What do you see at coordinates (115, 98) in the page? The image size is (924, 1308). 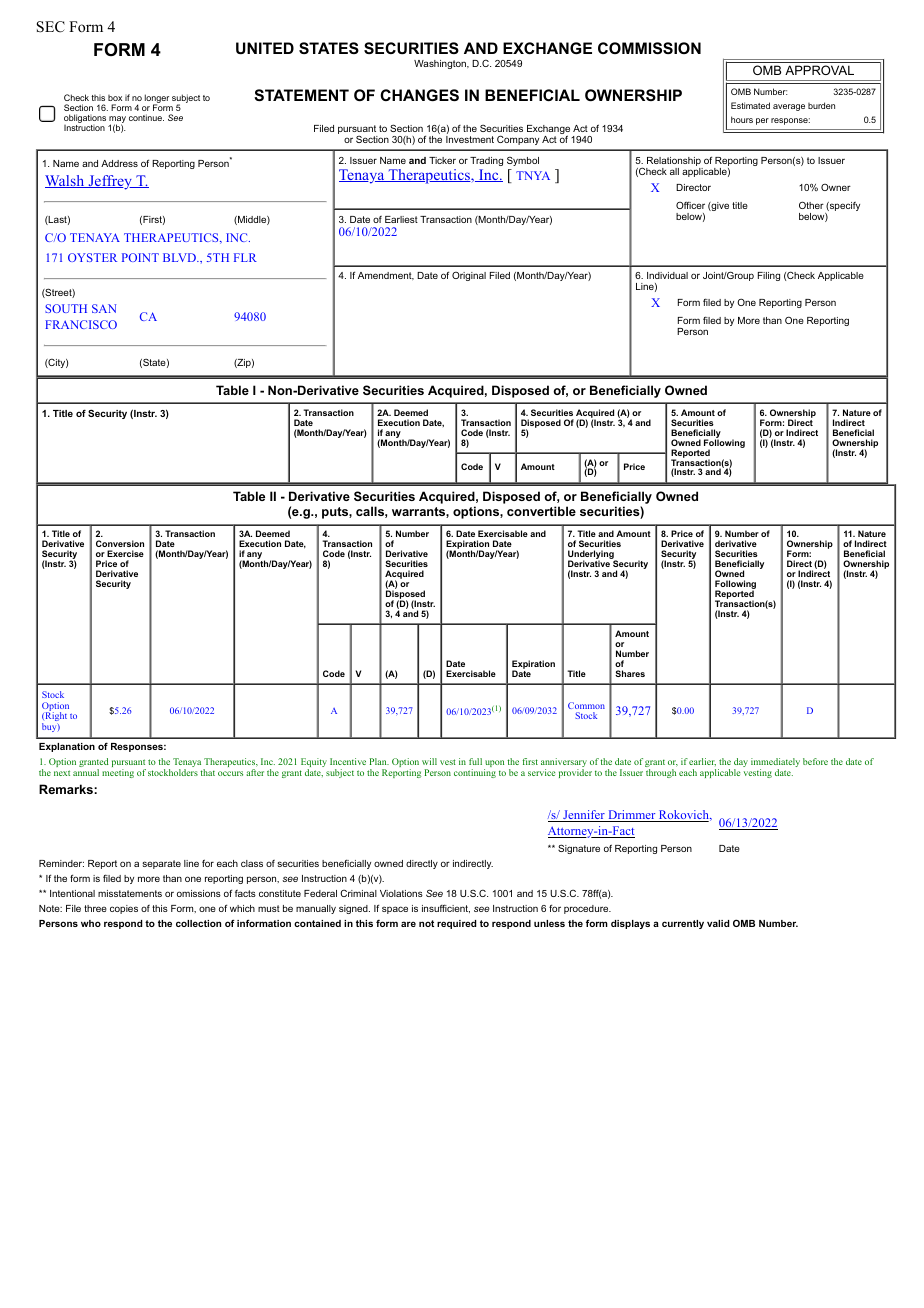 I see `box` at bounding box center [115, 98].
